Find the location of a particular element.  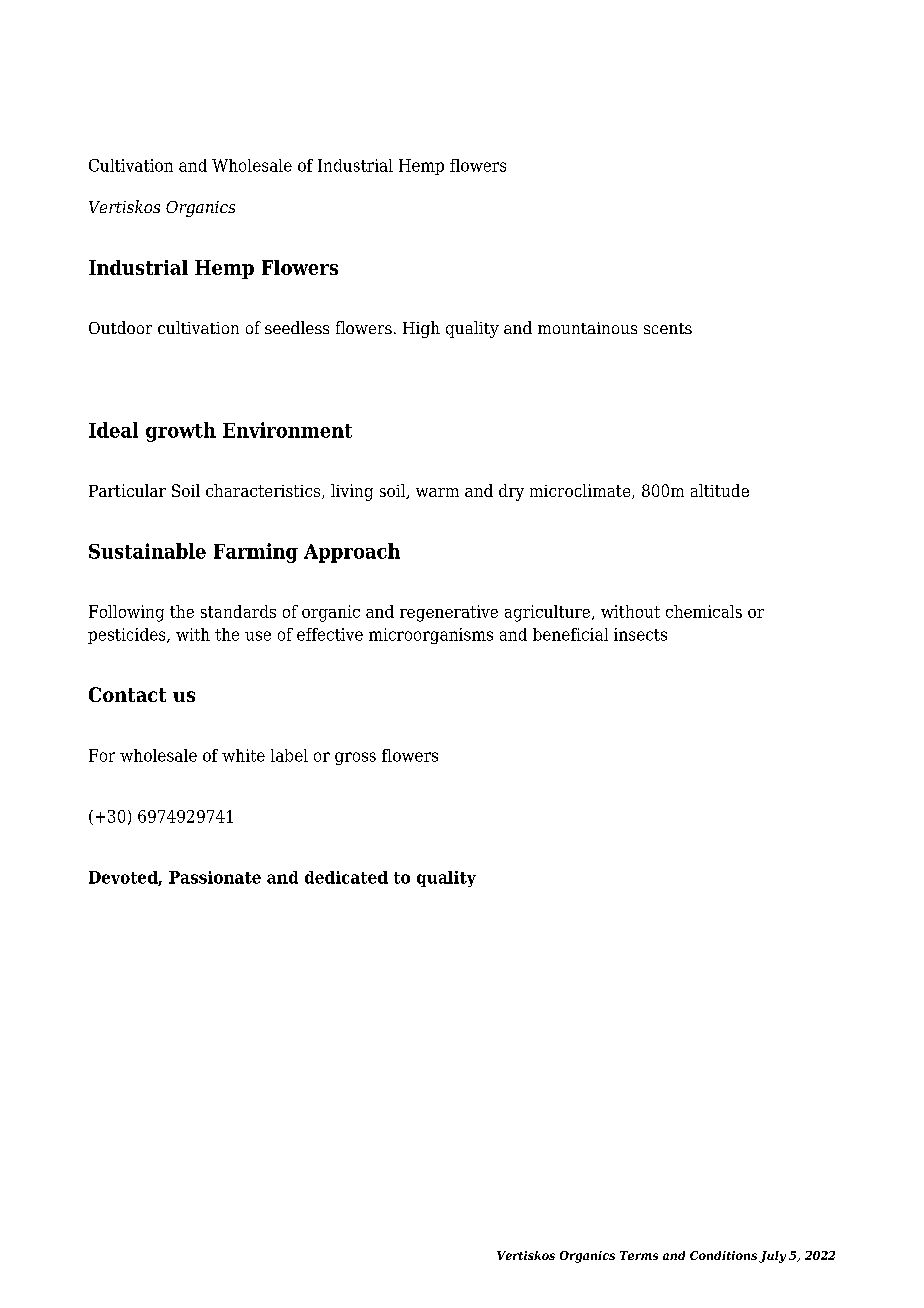

Conditions is located at coordinates (723, 1255).
